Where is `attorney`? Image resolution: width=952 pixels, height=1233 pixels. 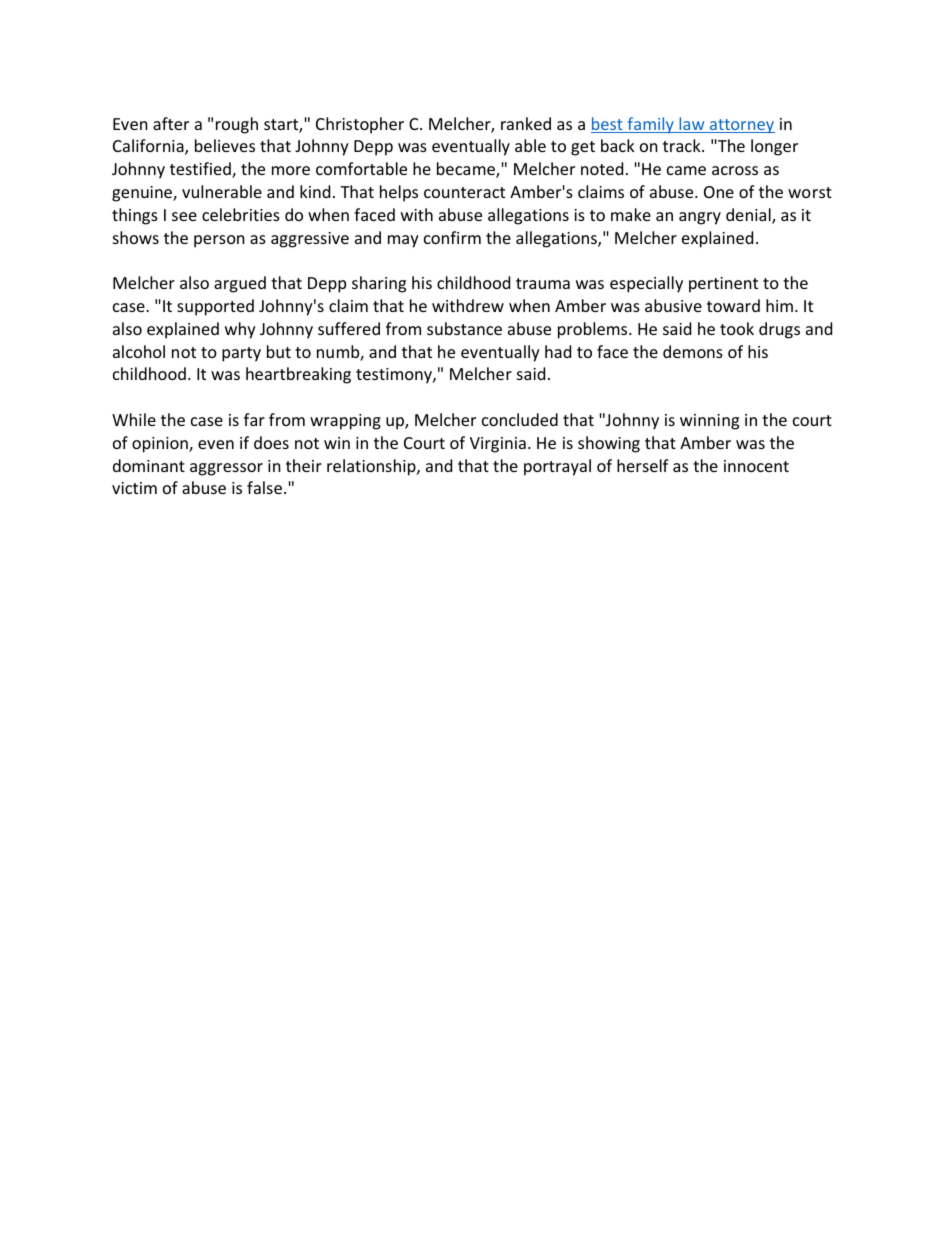
attorney is located at coordinates (741, 126).
